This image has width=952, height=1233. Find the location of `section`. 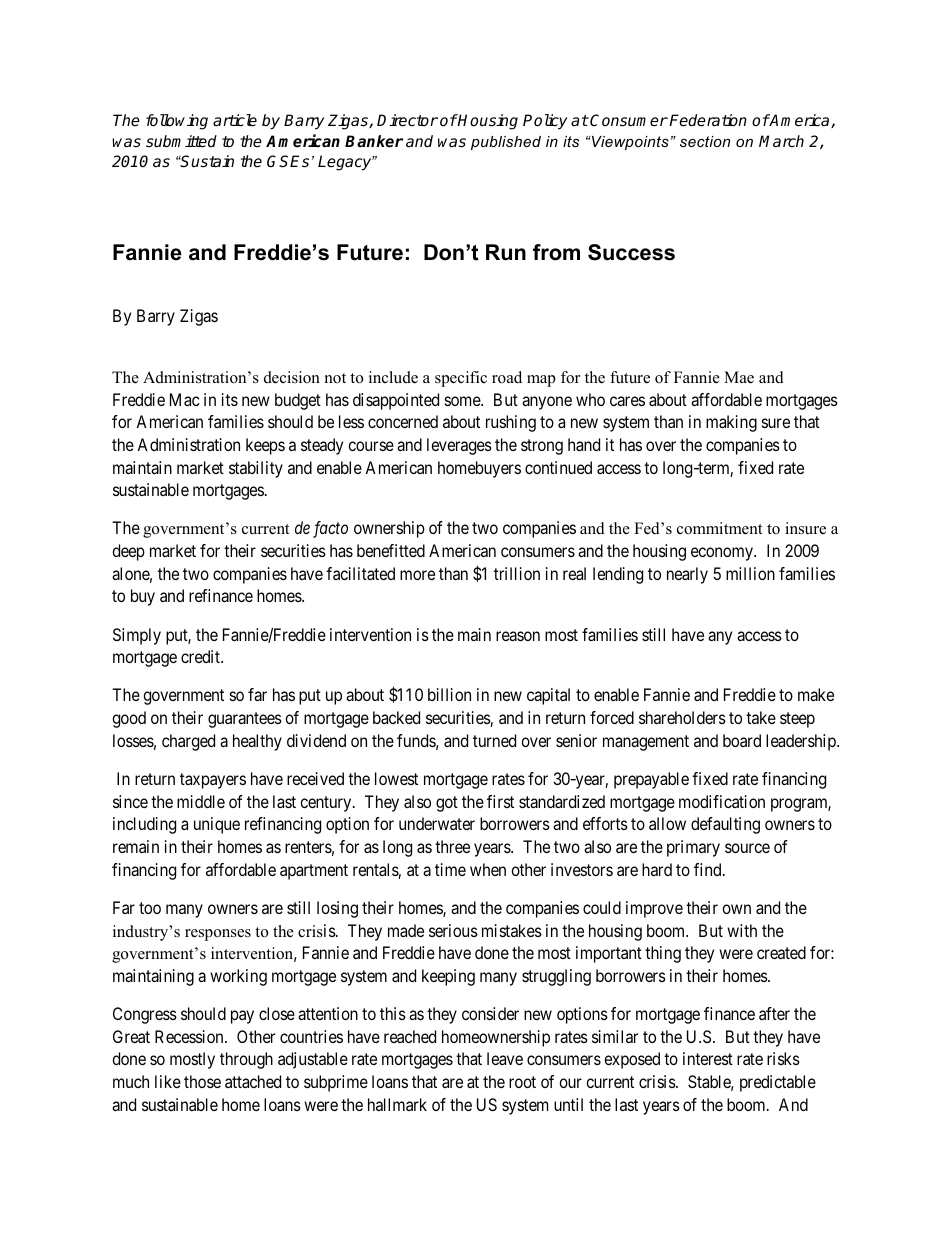

section is located at coordinates (705, 141).
